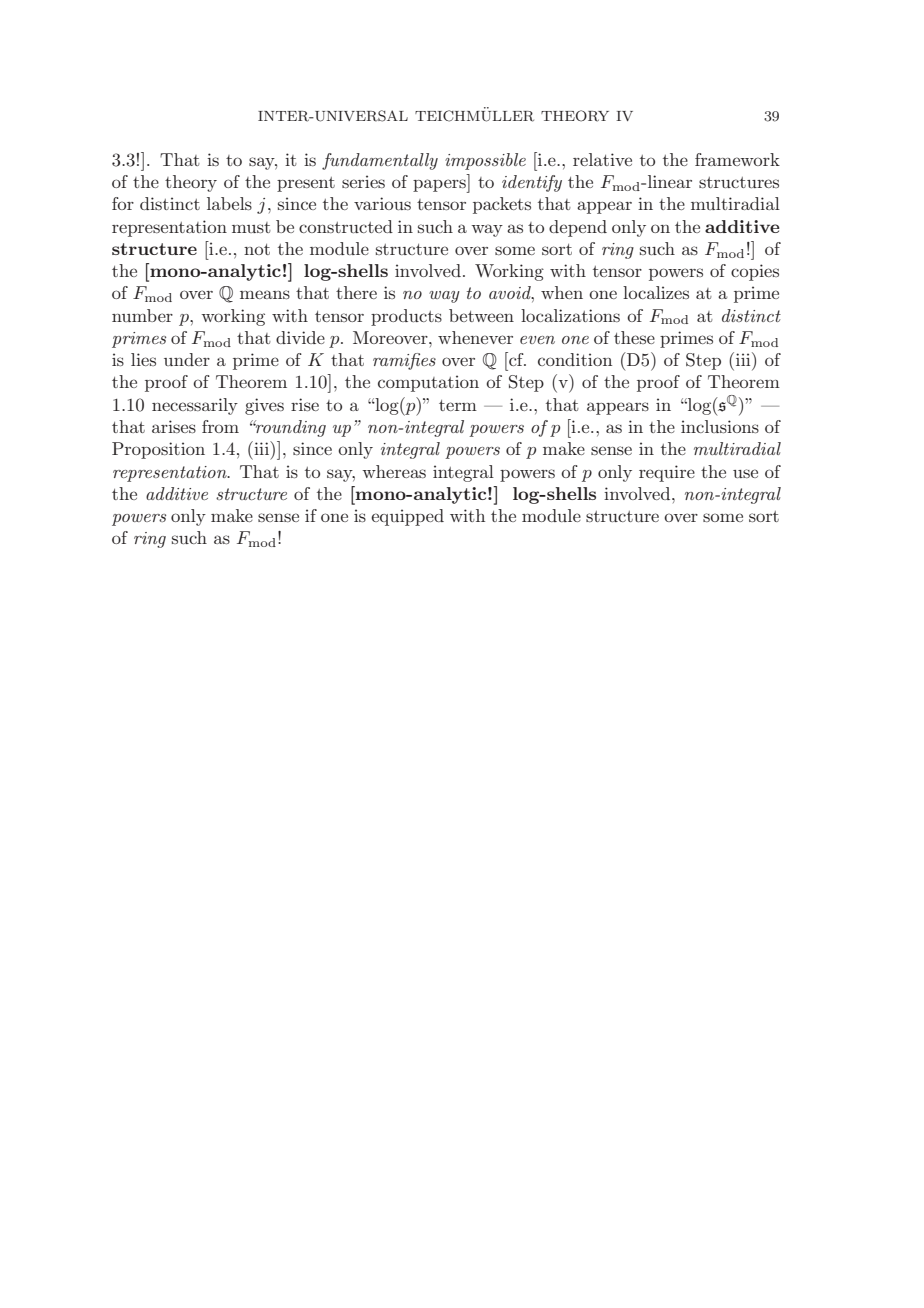 This screenshot has height=1308, width=924. I want to click on not, so click(257, 249).
